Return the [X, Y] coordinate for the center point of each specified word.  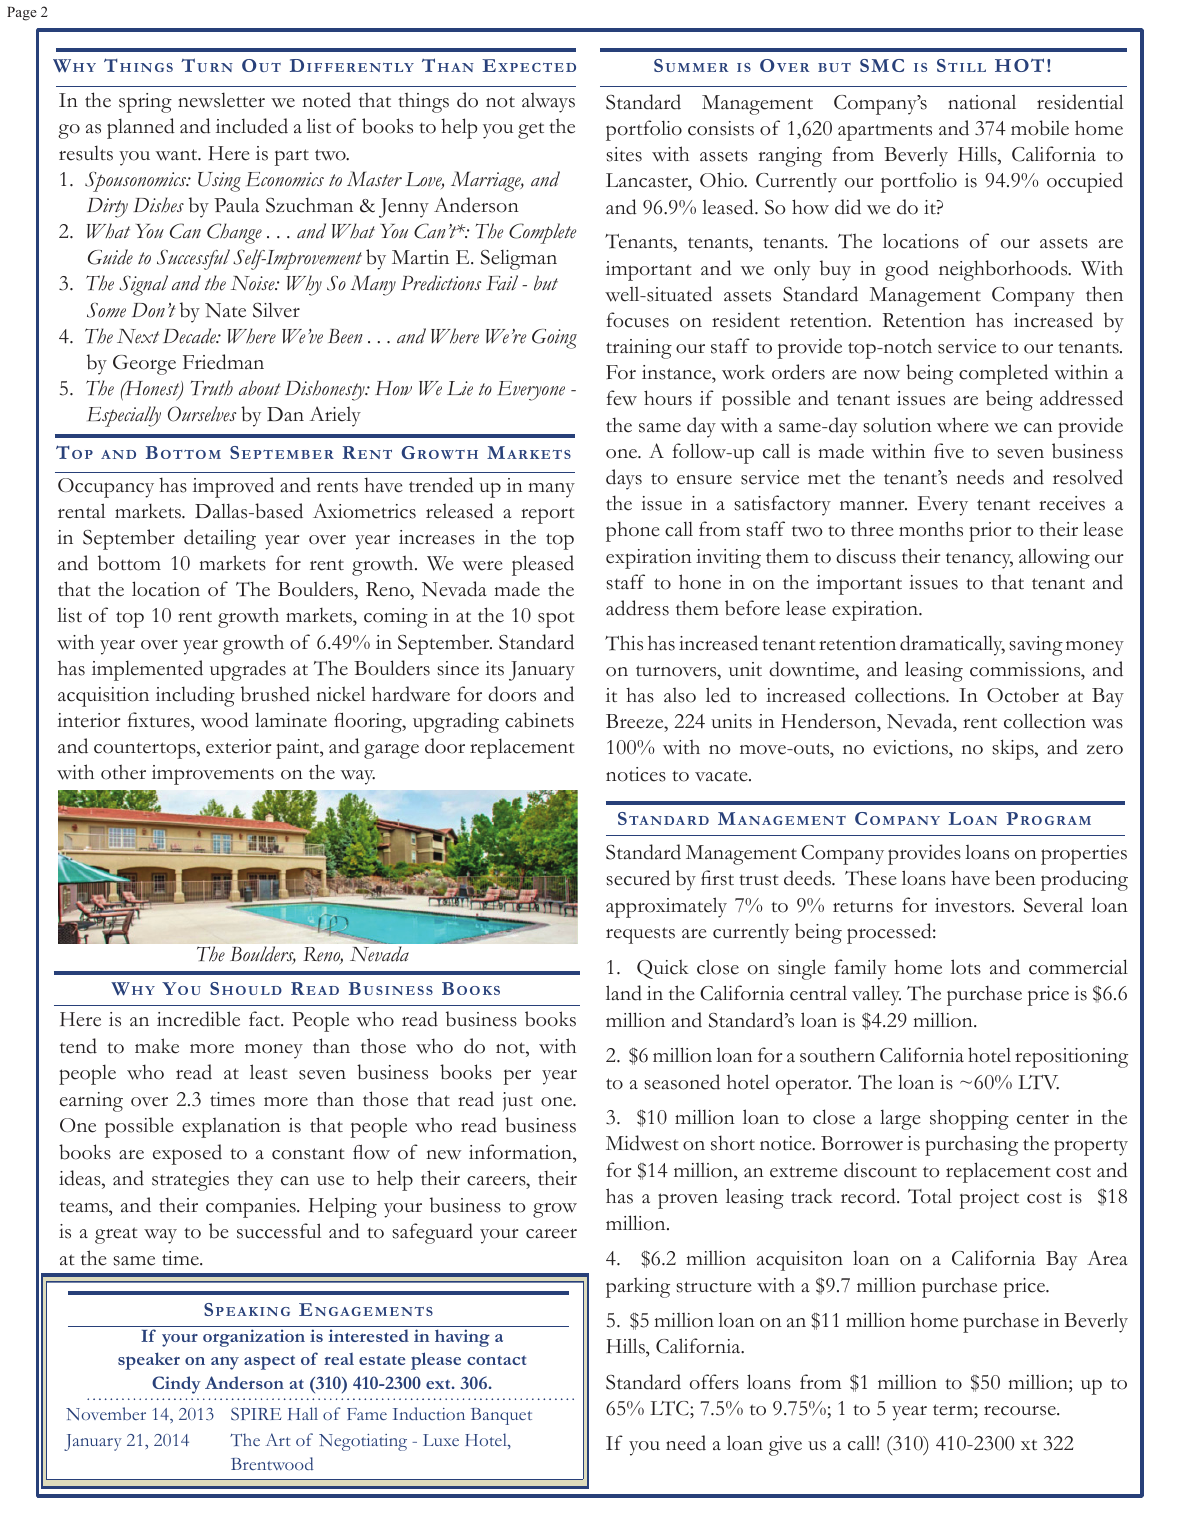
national [982, 102]
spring [145, 103]
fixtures [160, 720]
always [548, 103]
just [518, 1102]
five [949, 451]
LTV [1038, 1082]
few [622, 398]
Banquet [501, 1416]
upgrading [456, 722]
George [144, 365]
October [1023, 695]
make [157, 1046]
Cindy [176, 1385]
